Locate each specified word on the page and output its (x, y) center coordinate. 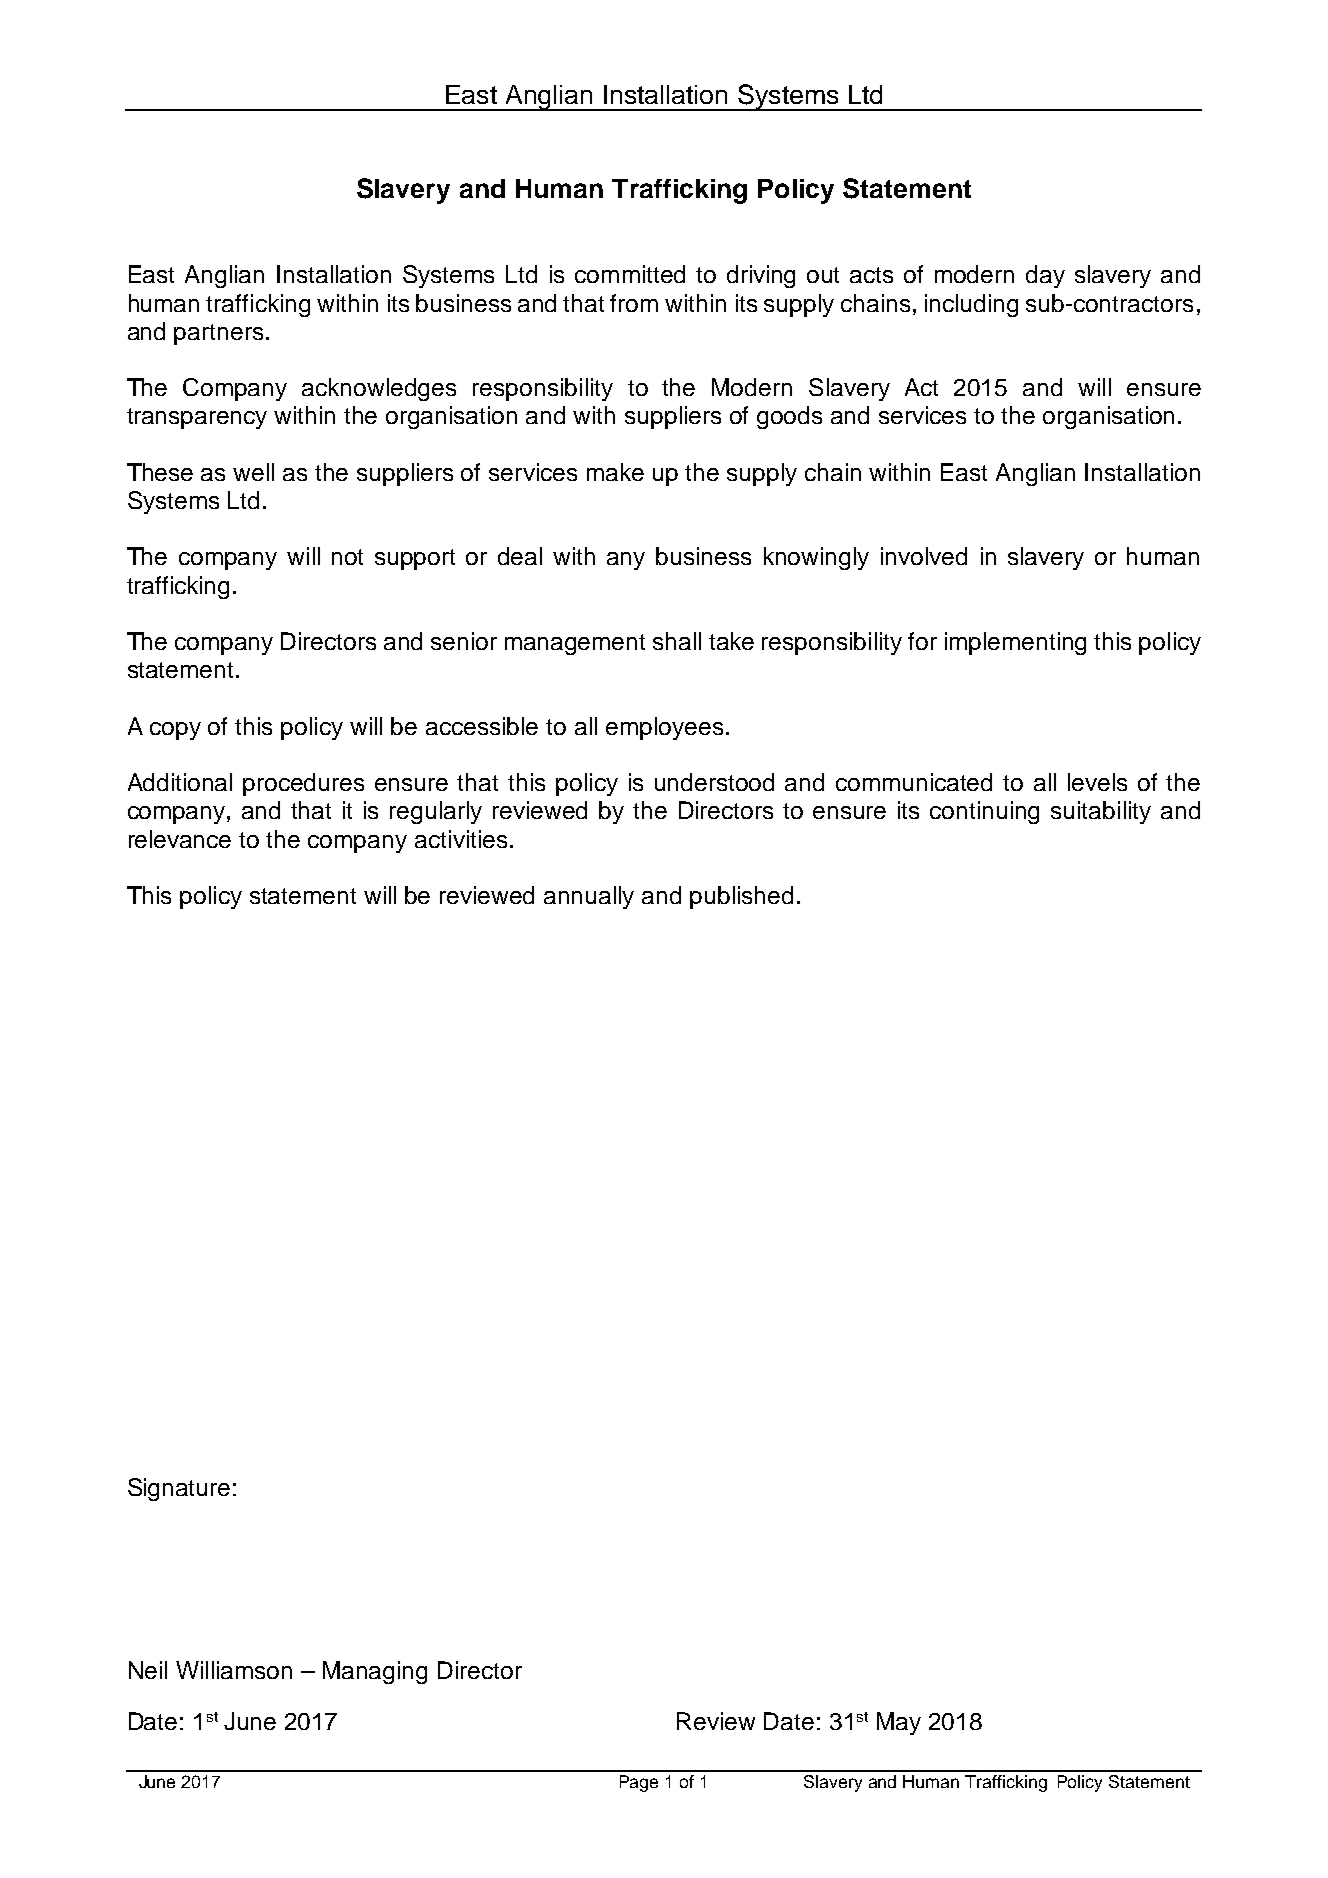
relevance (180, 839)
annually (589, 897)
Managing (375, 1672)
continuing (984, 812)
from (634, 303)
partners (218, 334)
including (971, 305)
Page (639, 1783)
